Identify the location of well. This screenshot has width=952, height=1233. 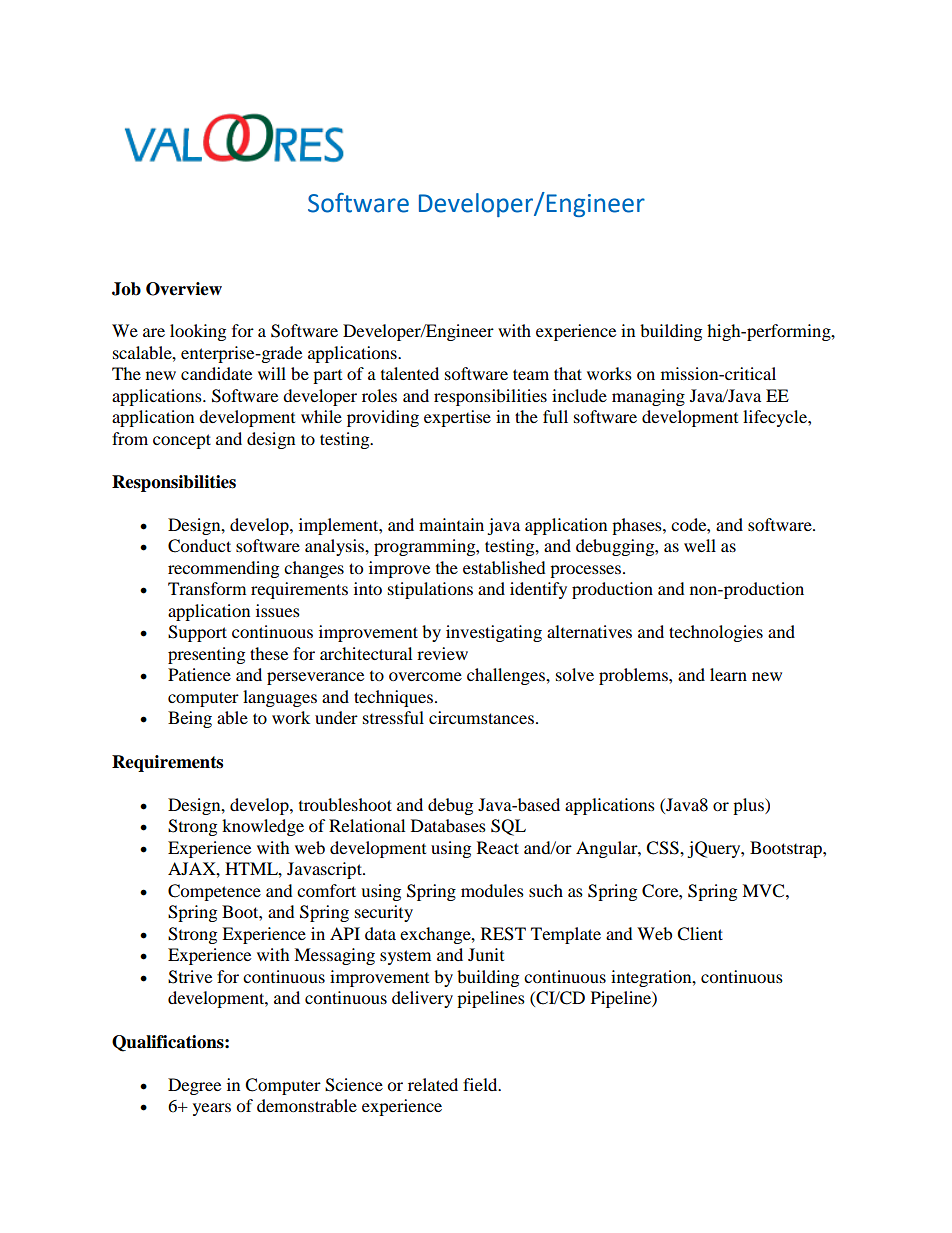
(700, 545).
